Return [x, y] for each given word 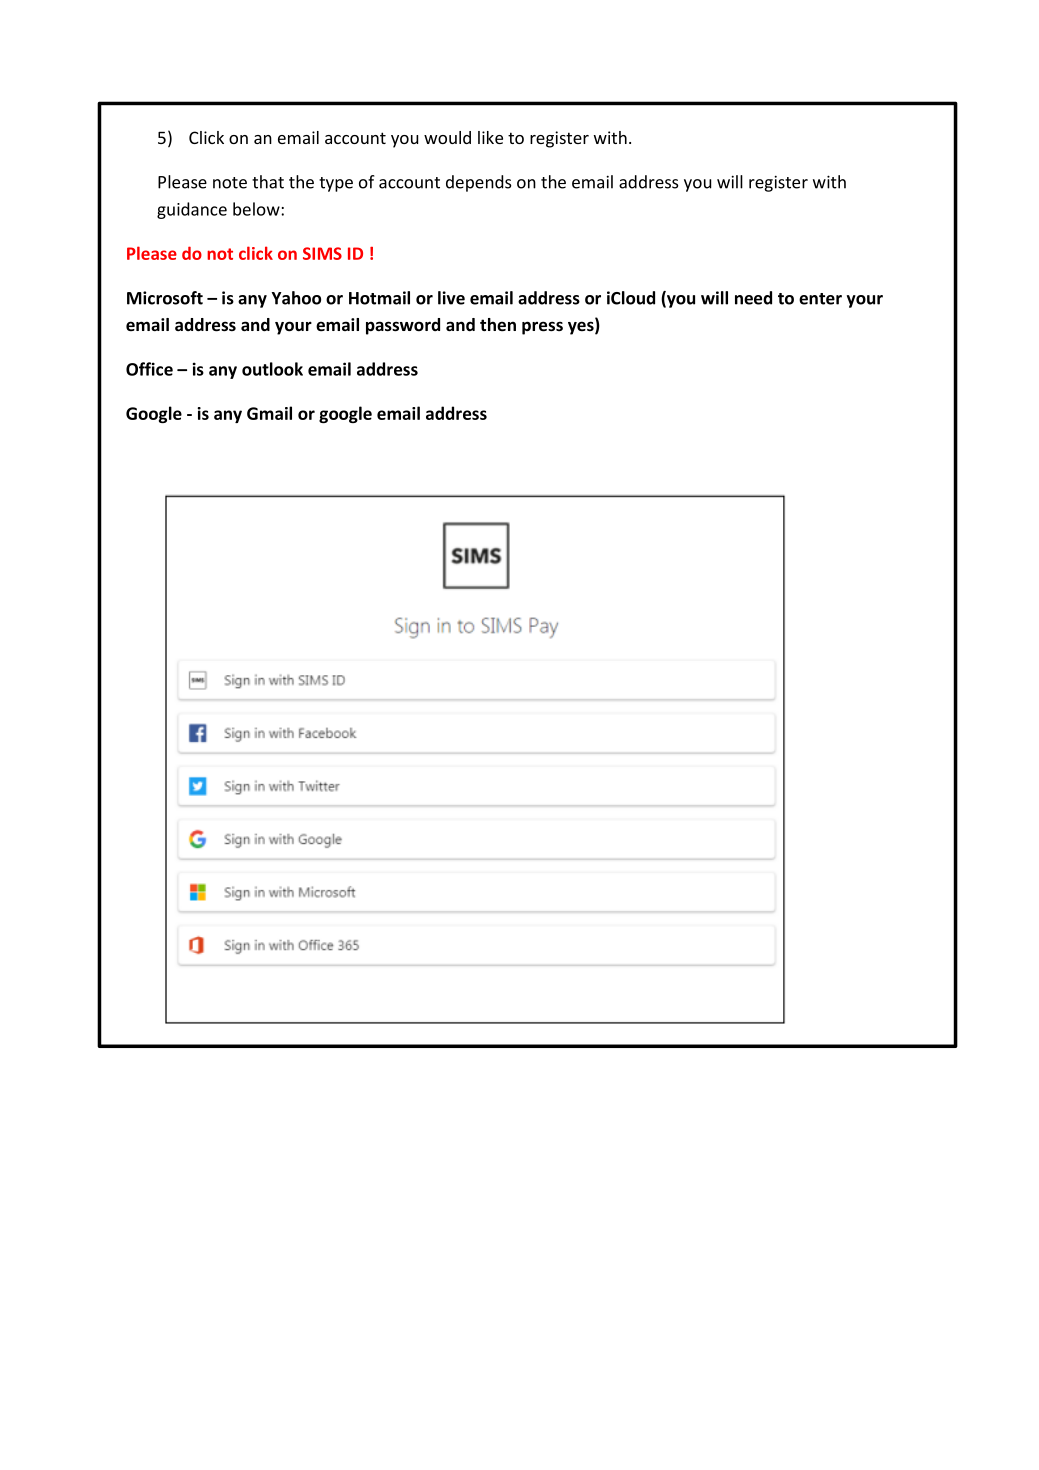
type [336, 184]
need [753, 298]
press [542, 328]
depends [478, 183]
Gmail [269, 413]
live [451, 298]
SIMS [322, 253]
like [490, 137]
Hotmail [379, 298]
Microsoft [165, 298]
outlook [272, 369]
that [268, 182]
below [257, 209]
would [447, 137]
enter [820, 299]
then [498, 325]
